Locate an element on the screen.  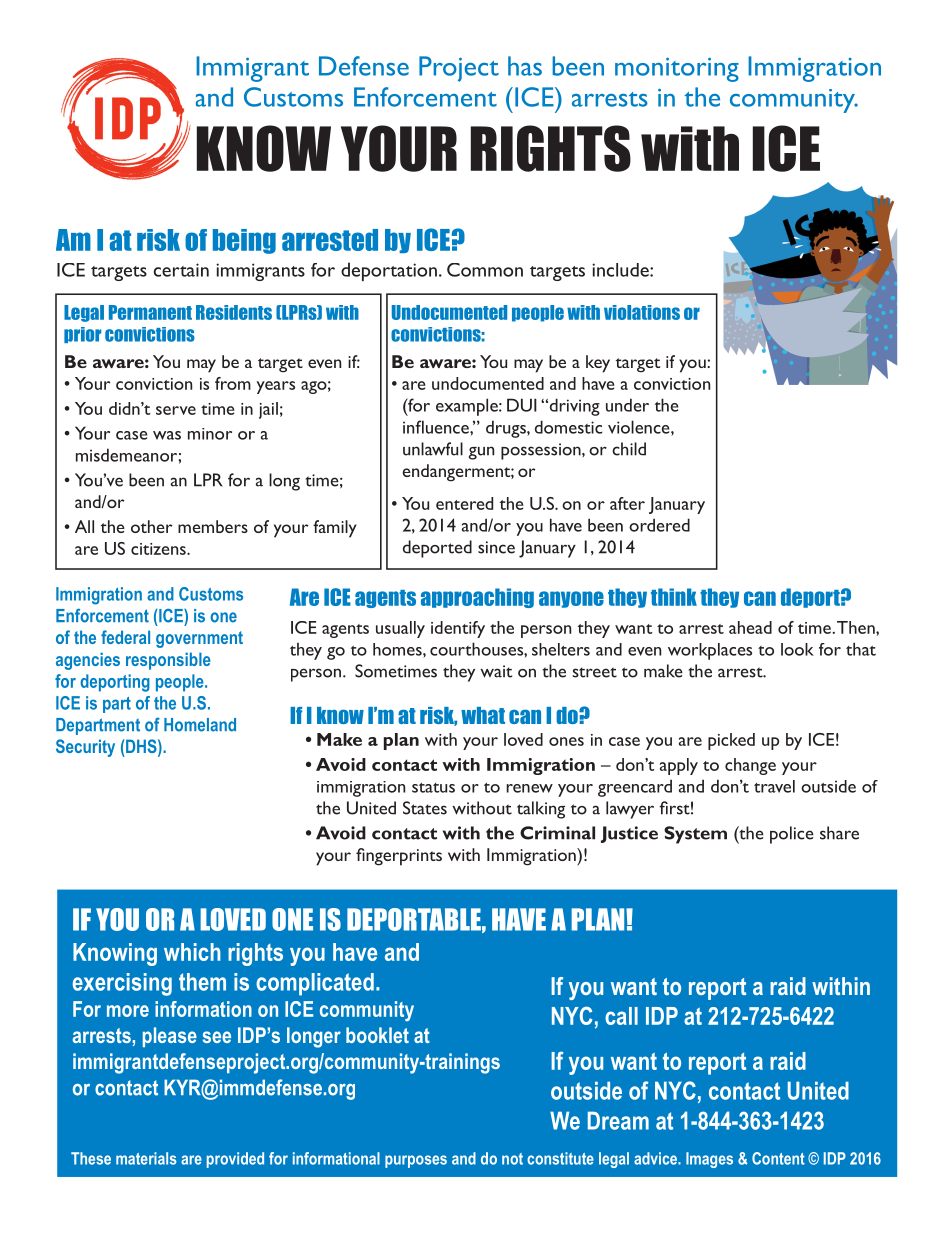
government is located at coordinates (199, 639).
